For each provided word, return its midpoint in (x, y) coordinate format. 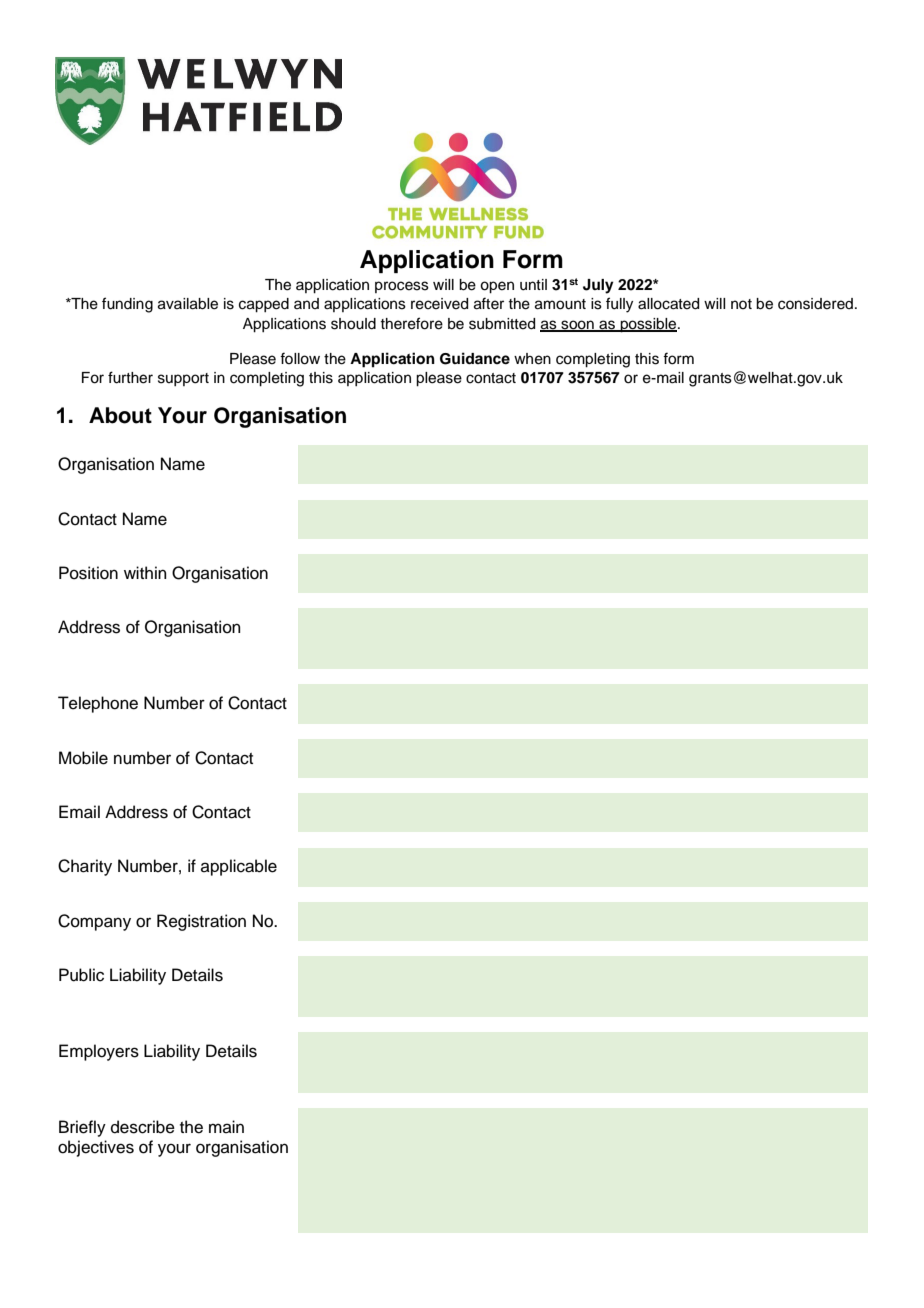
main (226, 1126)
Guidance (475, 358)
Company (94, 922)
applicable (239, 867)
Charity (85, 867)
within (145, 572)
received (439, 304)
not (741, 304)
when (532, 359)
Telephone (98, 704)
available (188, 304)
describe (143, 1127)
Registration (201, 922)
